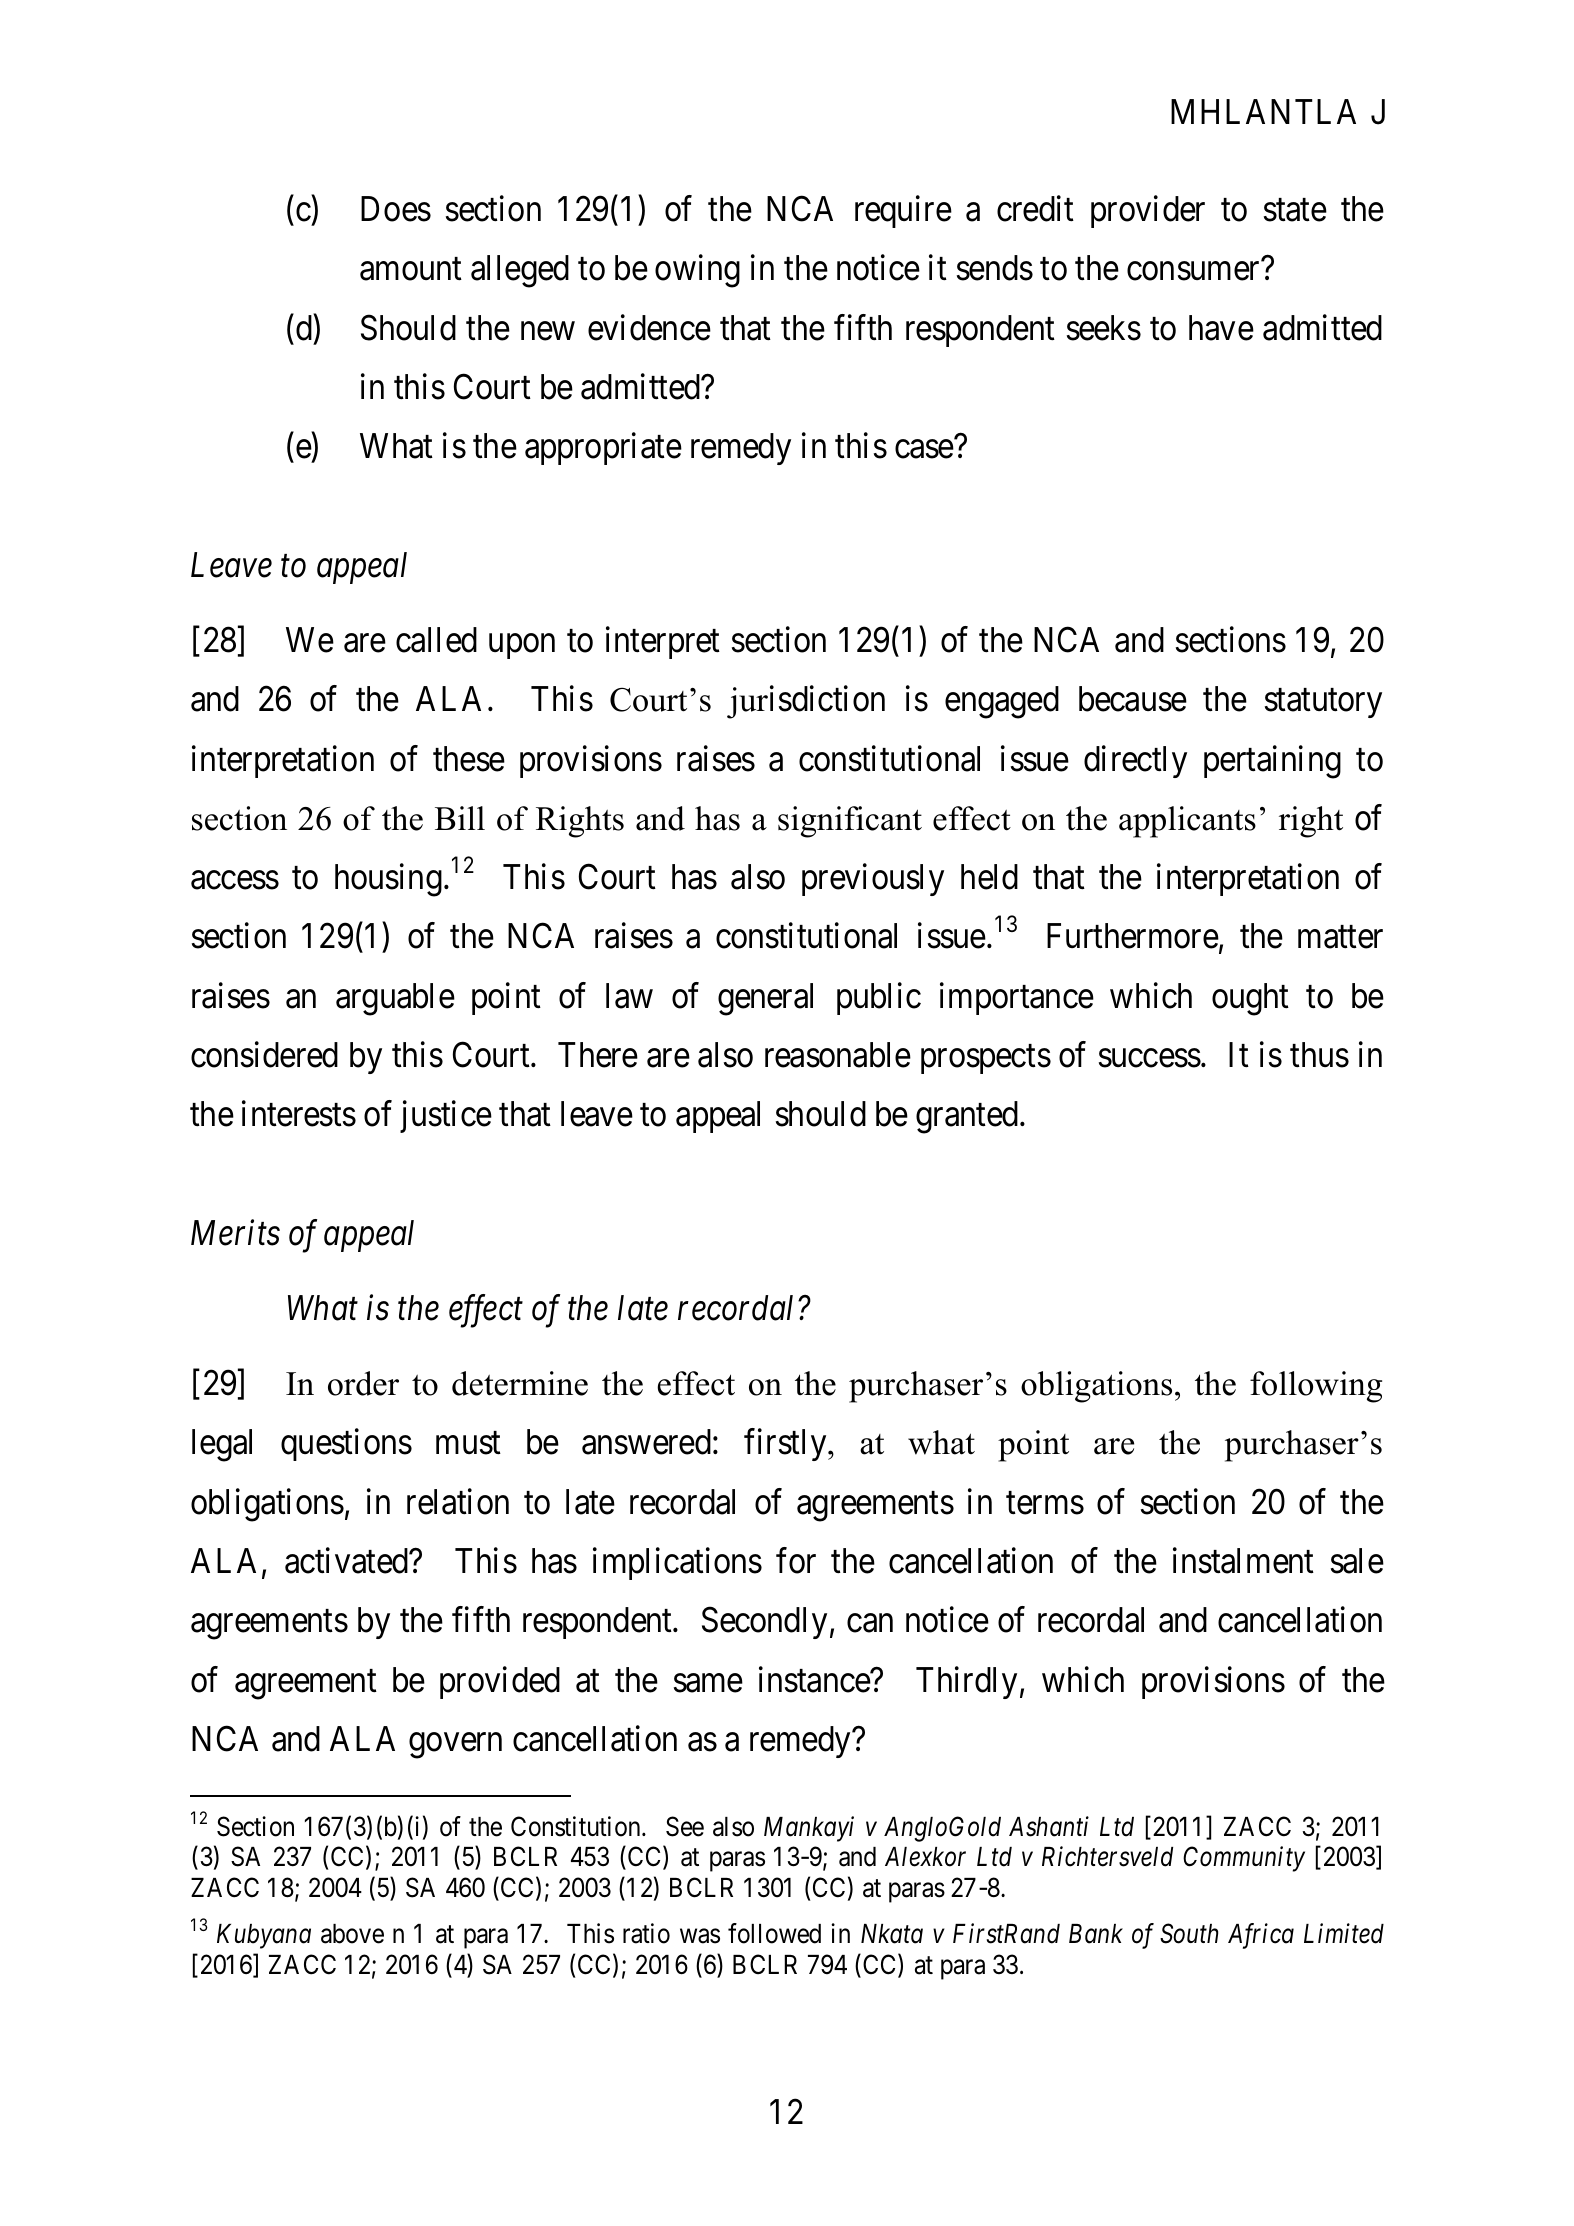  I want to click on interests, so click(299, 1114).
